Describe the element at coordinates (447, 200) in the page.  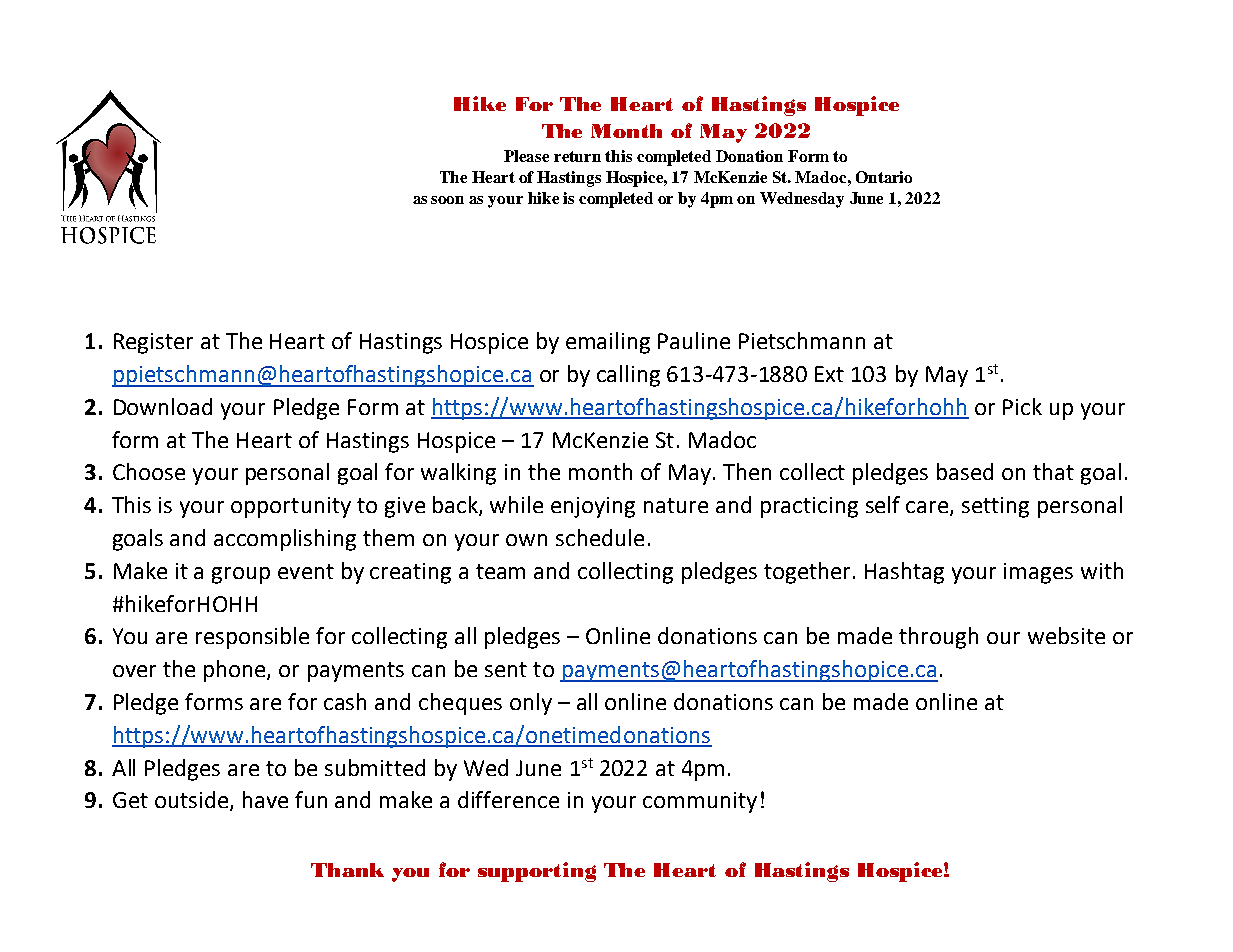
I see `soon` at that location.
